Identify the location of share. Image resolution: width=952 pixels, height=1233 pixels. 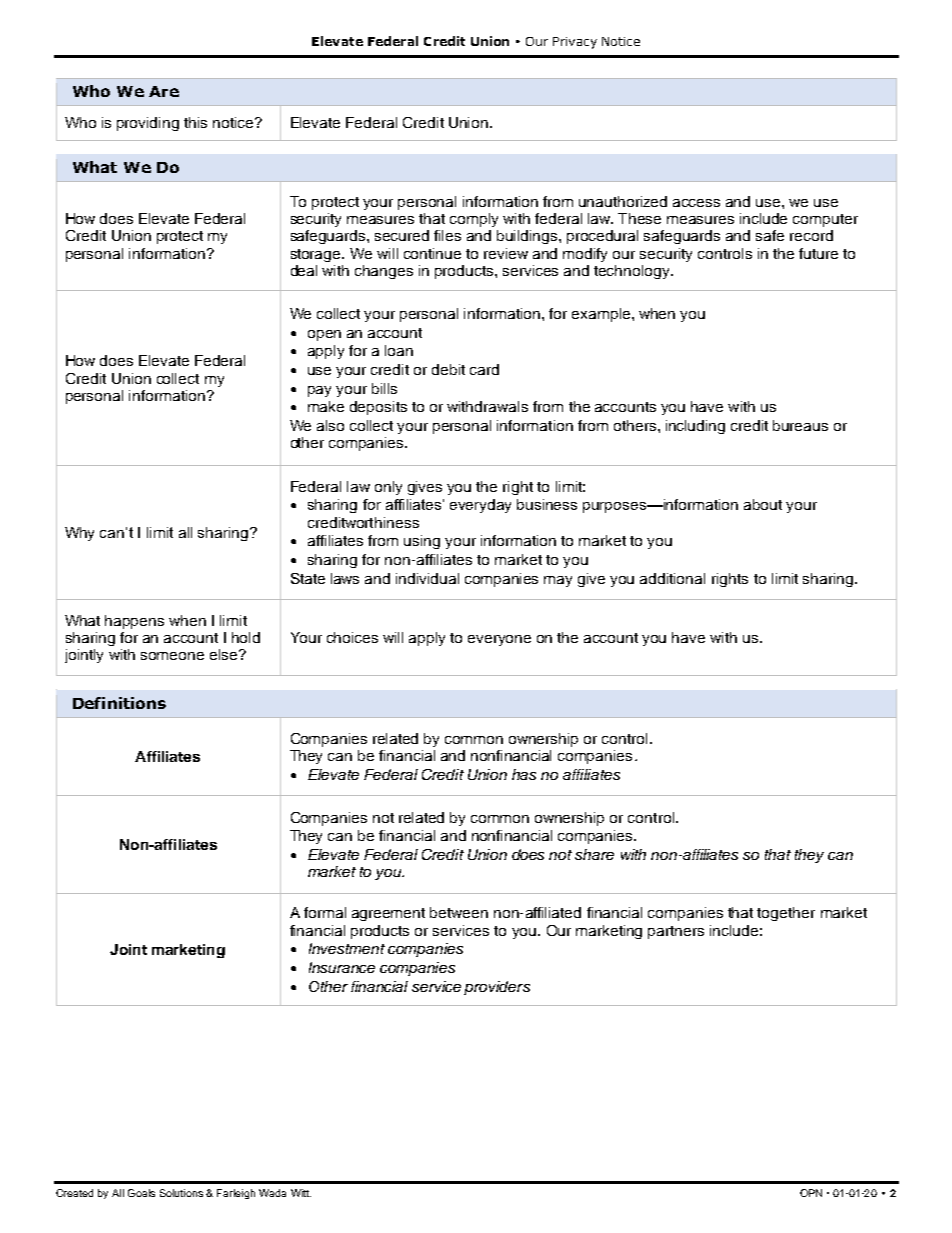
(594, 854).
